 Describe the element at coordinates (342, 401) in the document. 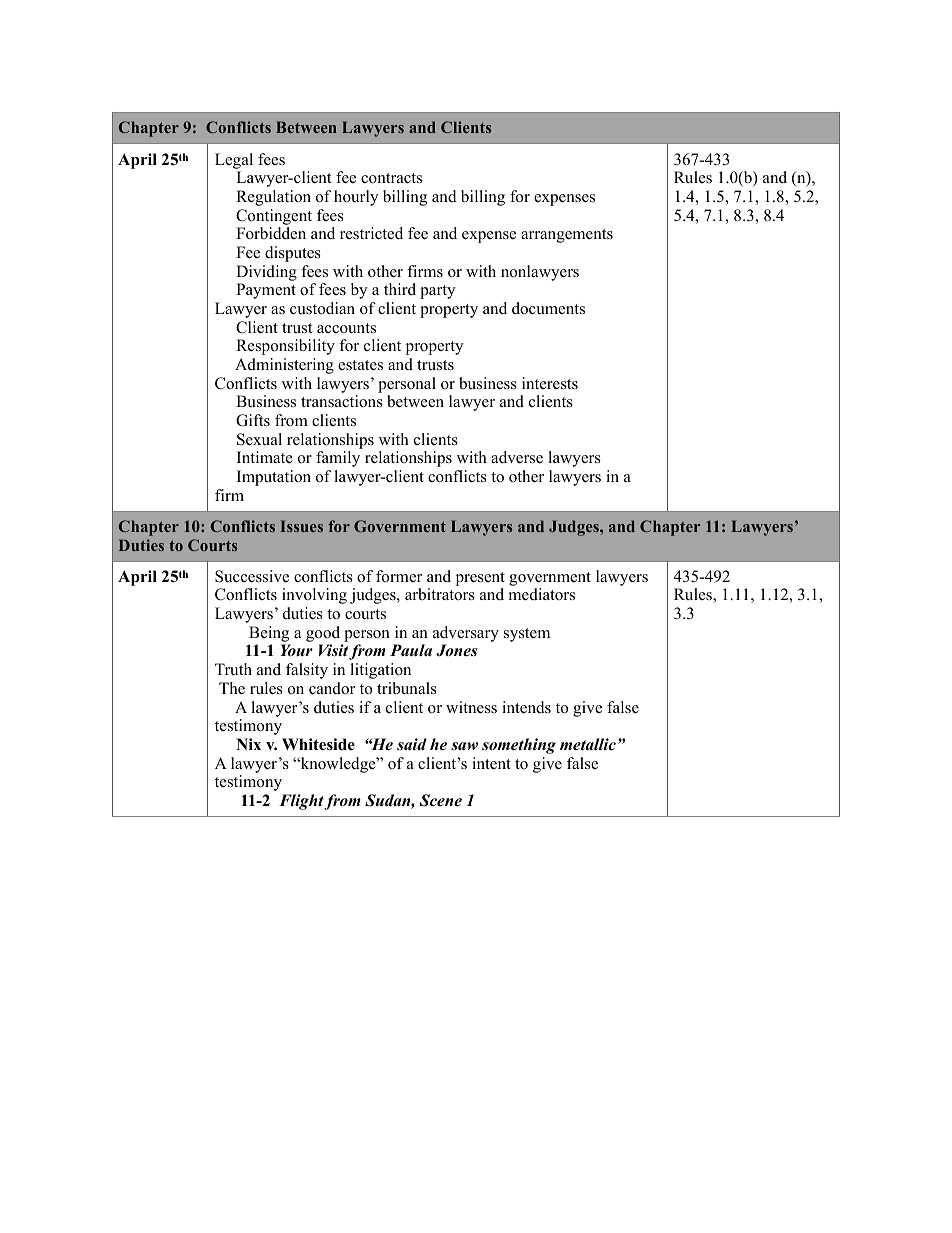

I see `transactions` at that location.
